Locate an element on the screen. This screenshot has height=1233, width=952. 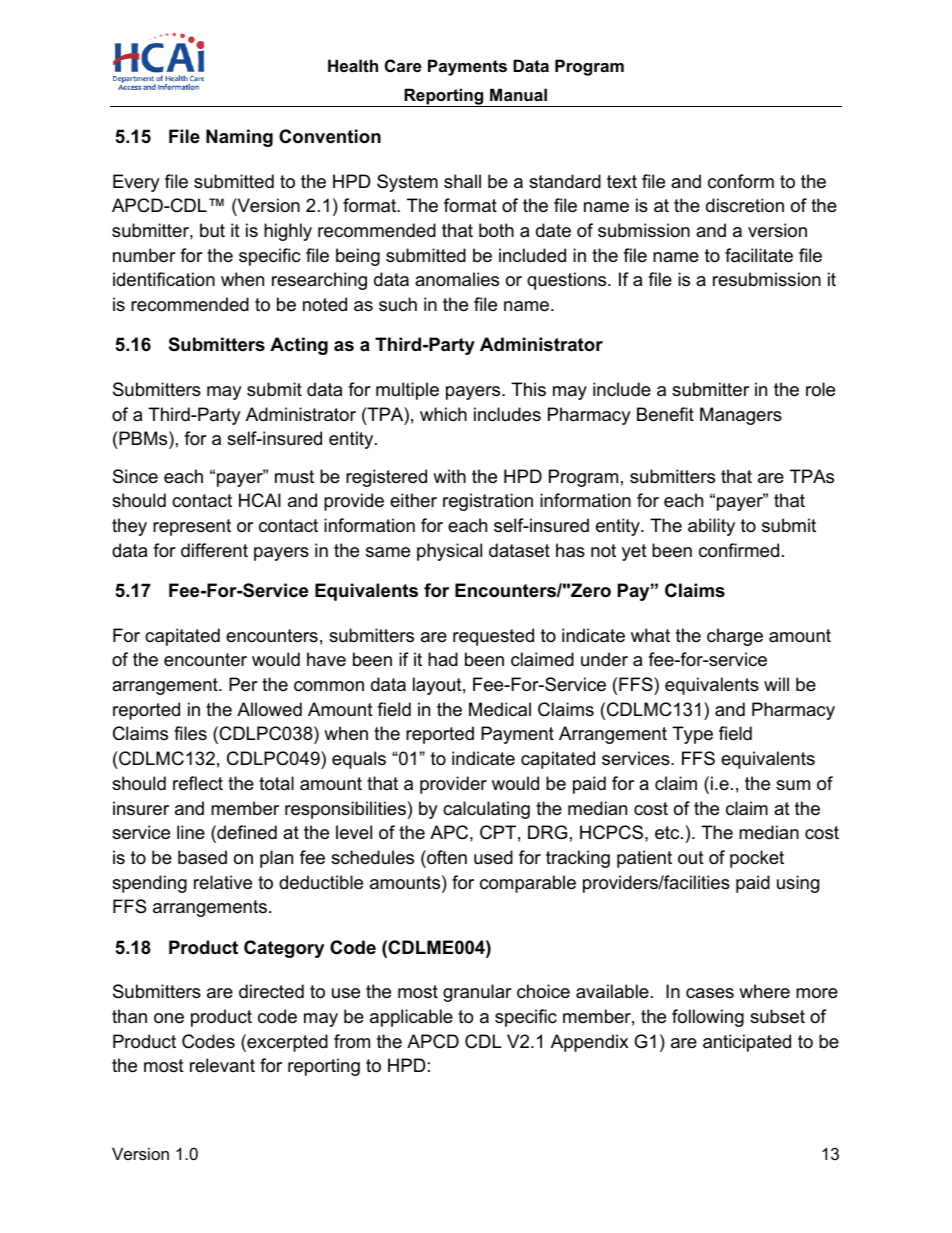
relevant is located at coordinates (222, 1065).
